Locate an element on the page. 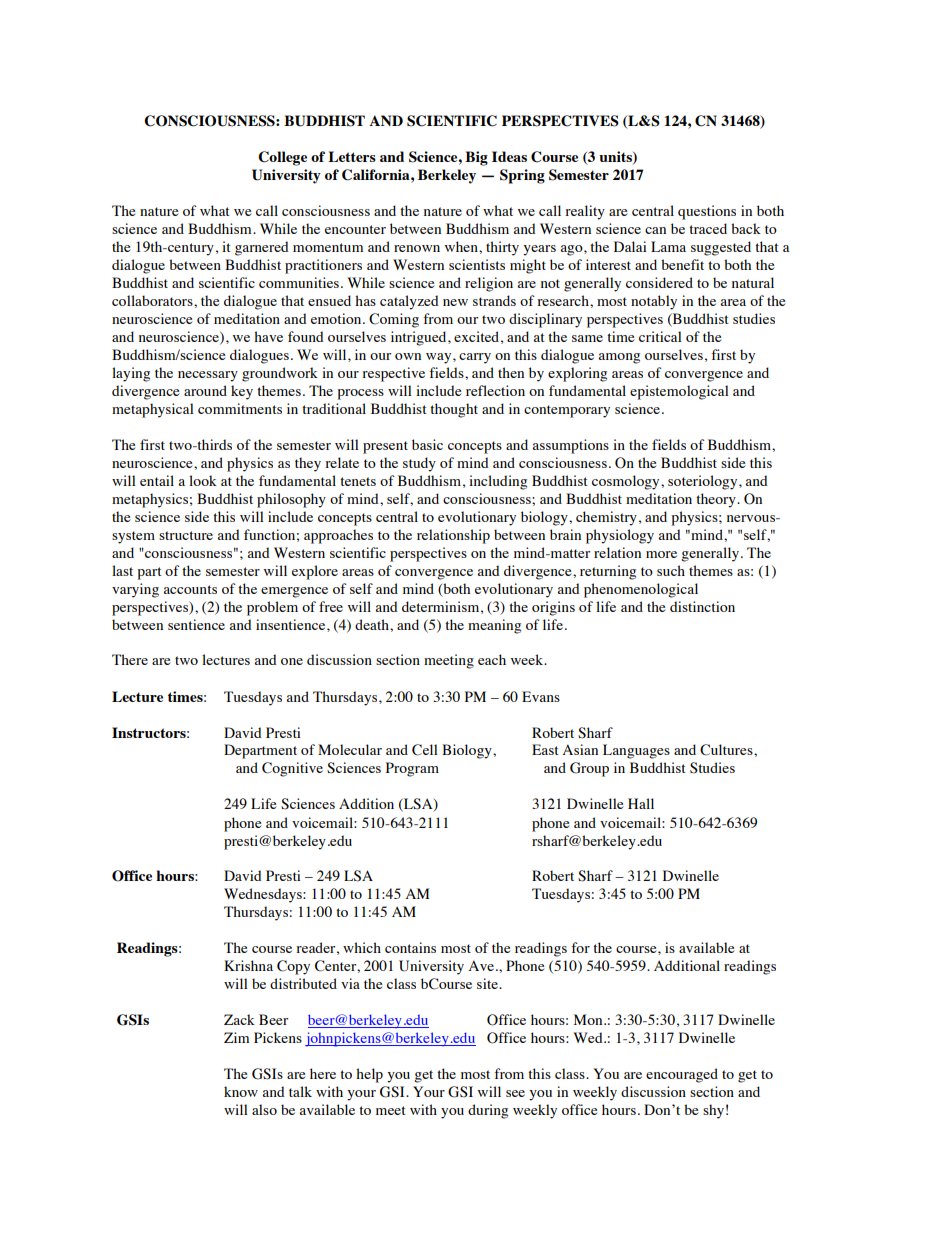  questions is located at coordinates (707, 212).
